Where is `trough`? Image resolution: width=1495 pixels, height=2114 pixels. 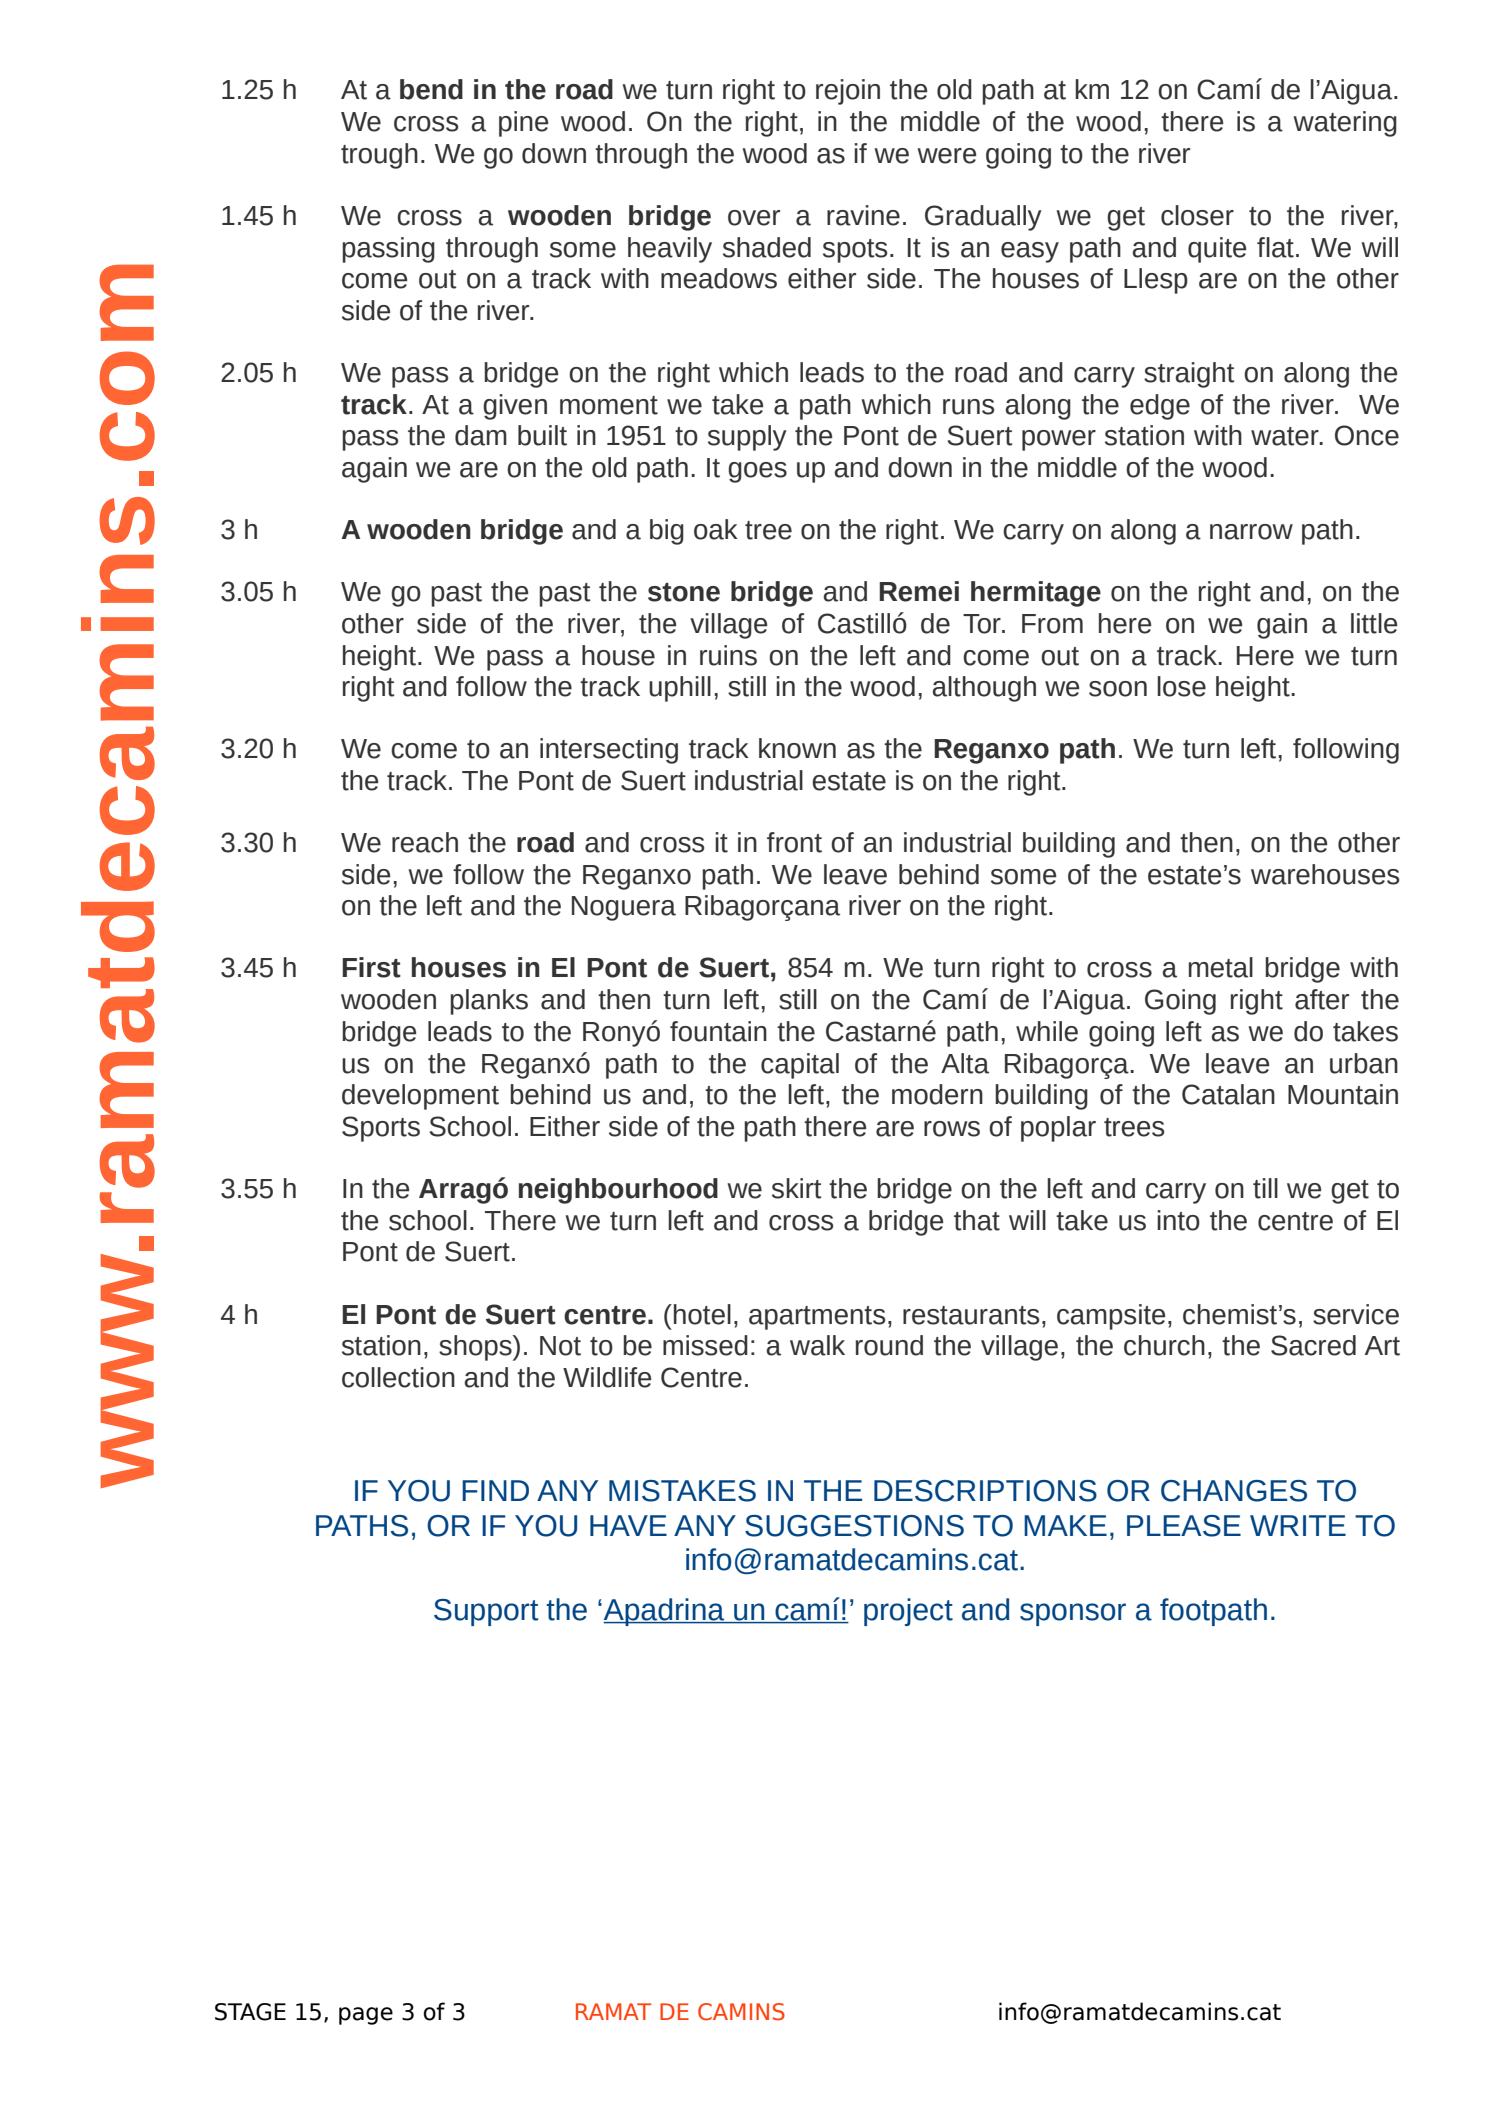
trough is located at coordinates (379, 156).
